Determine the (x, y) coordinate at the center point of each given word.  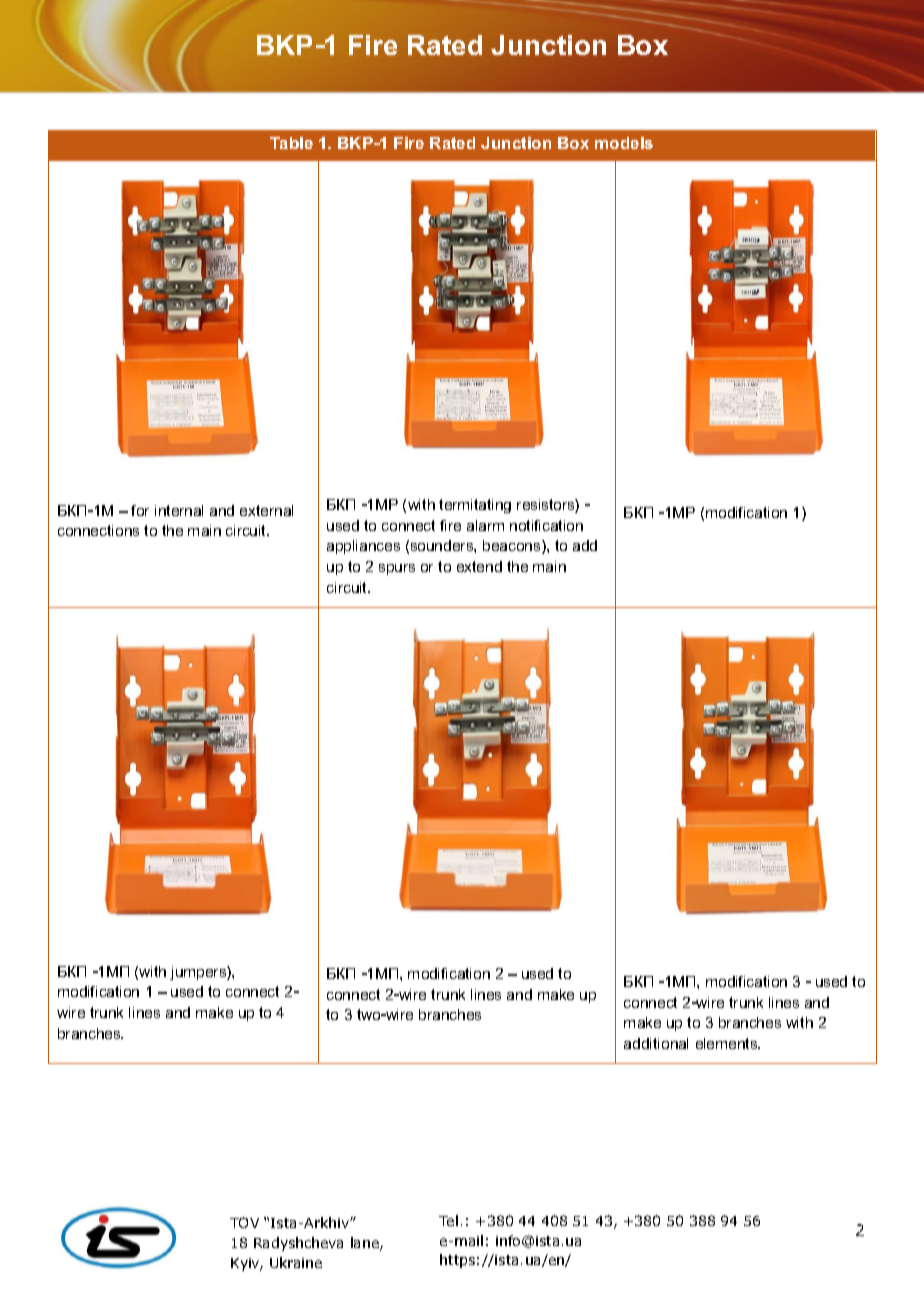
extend (479, 566)
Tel (448, 1220)
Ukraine (296, 1262)
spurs (397, 569)
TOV (244, 1222)
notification (546, 525)
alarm (485, 525)
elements (728, 1043)
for (140, 510)
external (266, 510)
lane (366, 1244)
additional (656, 1043)
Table (291, 143)
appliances (363, 547)
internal (179, 510)
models (624, 143)
